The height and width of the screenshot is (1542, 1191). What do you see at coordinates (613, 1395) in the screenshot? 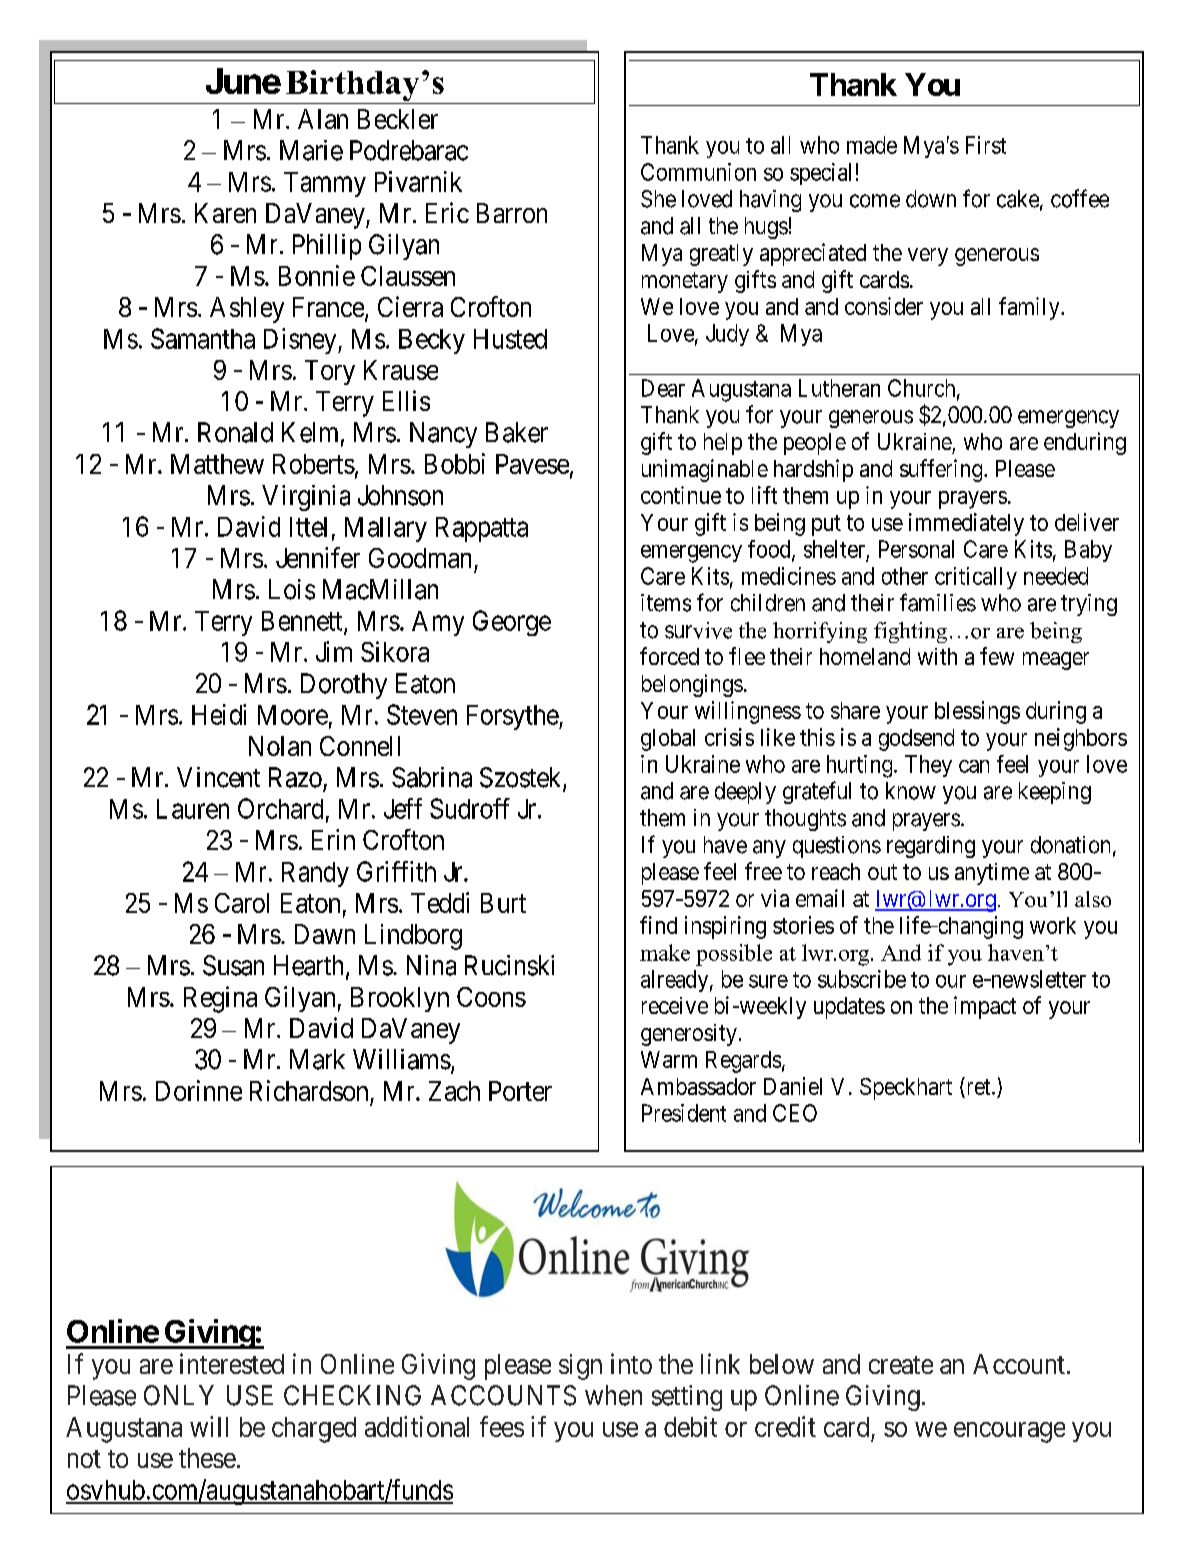
I see `when` at bounding box center [613, 1395].
